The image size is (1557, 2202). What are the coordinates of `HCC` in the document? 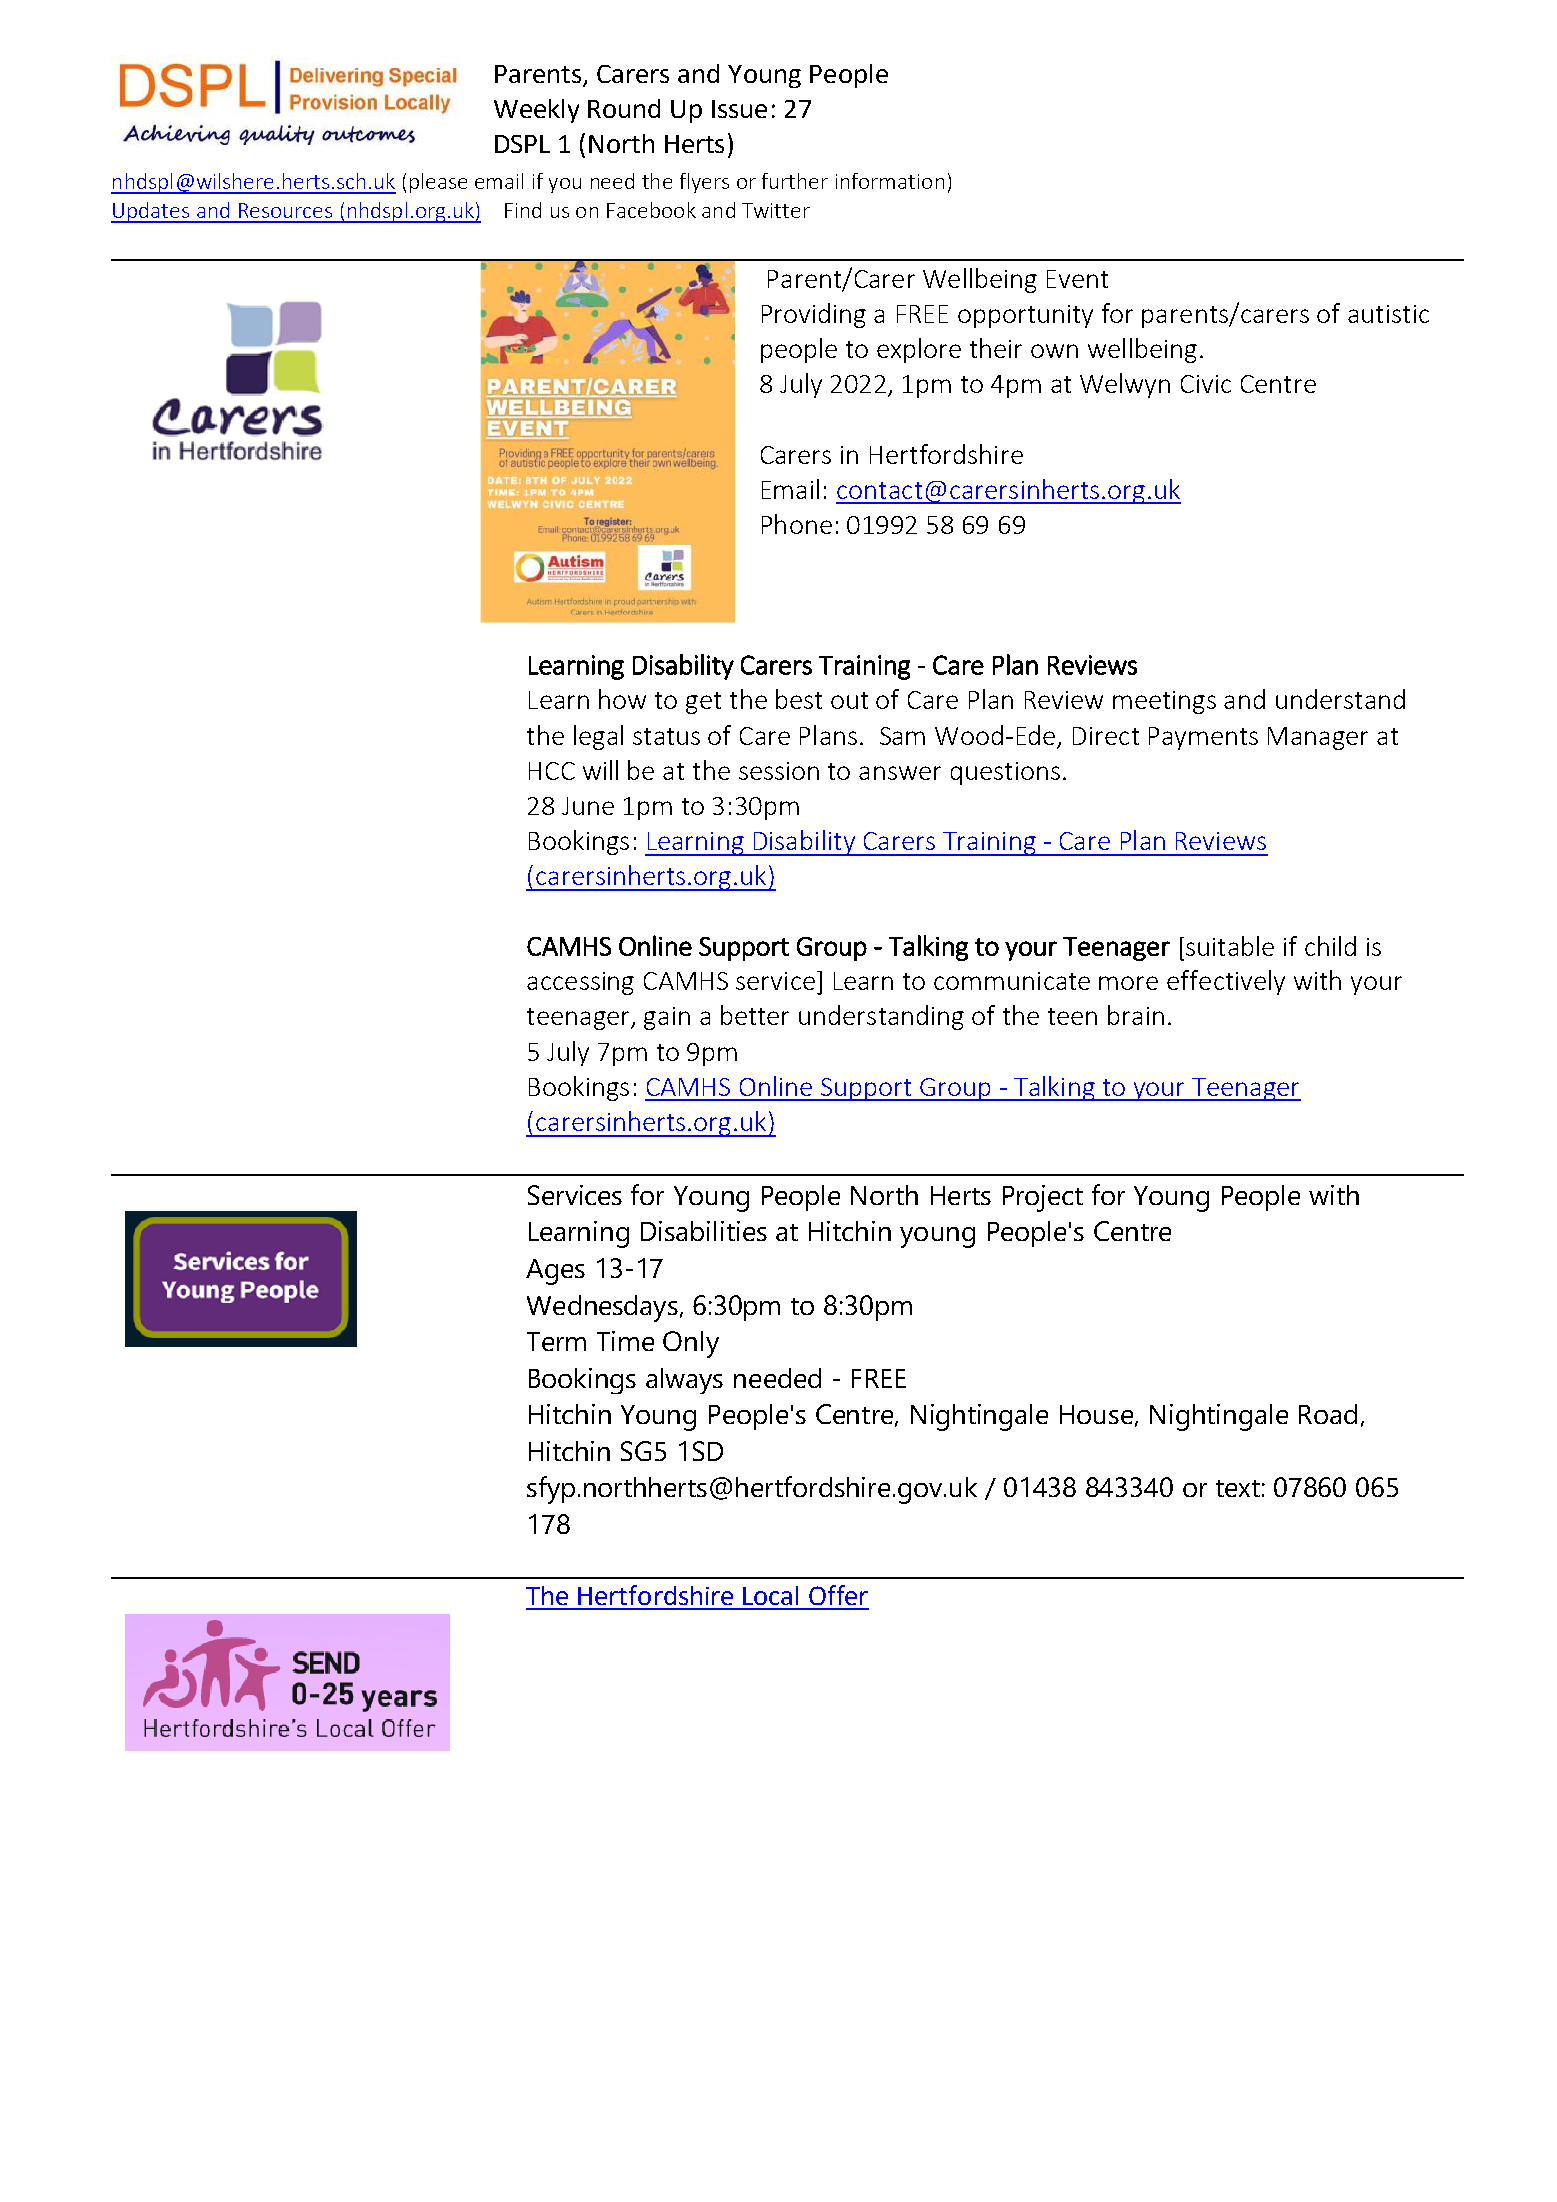 It's located at (552, 771).
